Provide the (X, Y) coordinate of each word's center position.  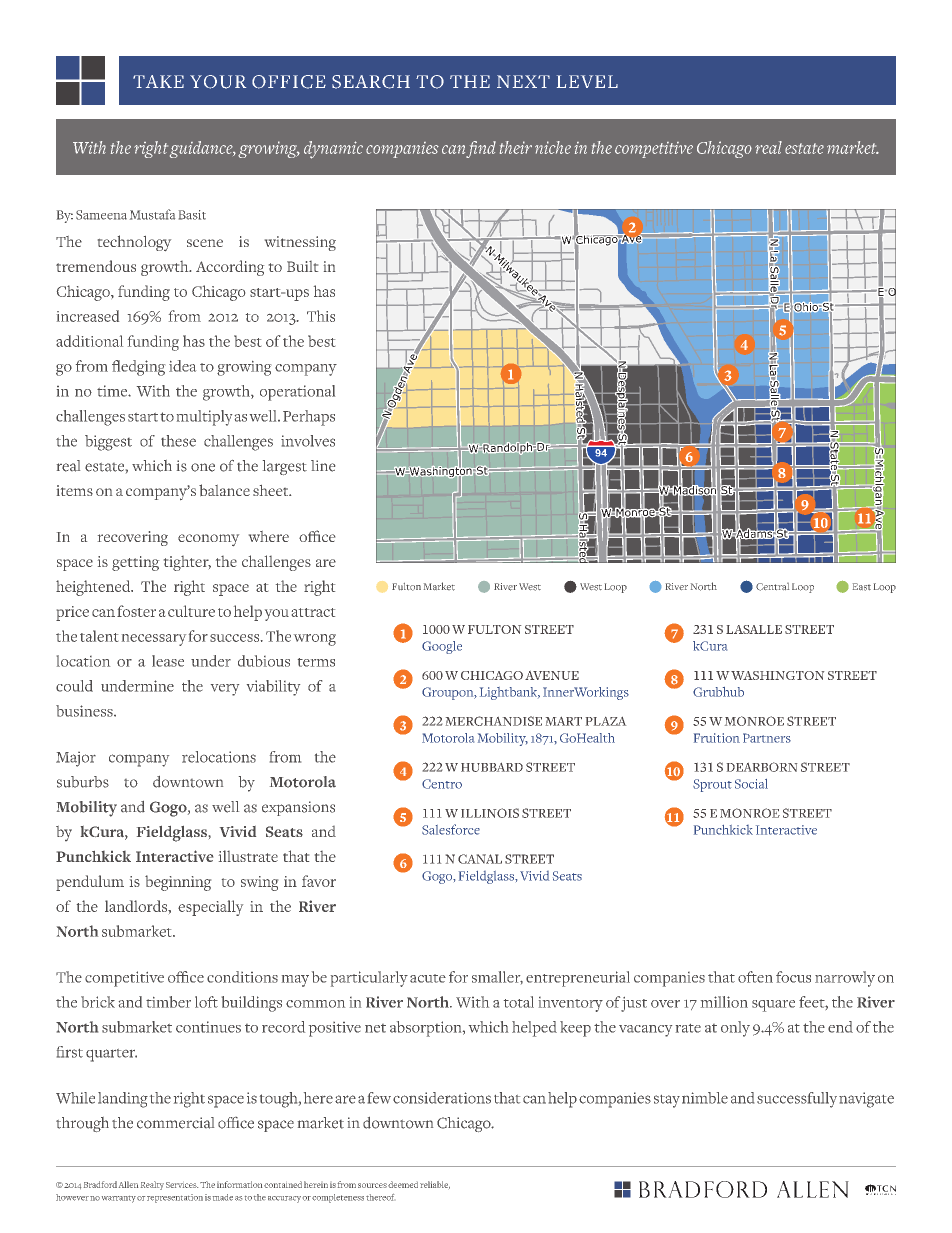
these (178, 441)
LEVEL (587, 81)
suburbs (83, 782)
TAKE (158, 81)
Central (772, 587)
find (481, 149)
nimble (705, 1098)
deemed (403, 1184)
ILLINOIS (490, 813)
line (323, 466)
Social (751, 784)
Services (182, 1185)
